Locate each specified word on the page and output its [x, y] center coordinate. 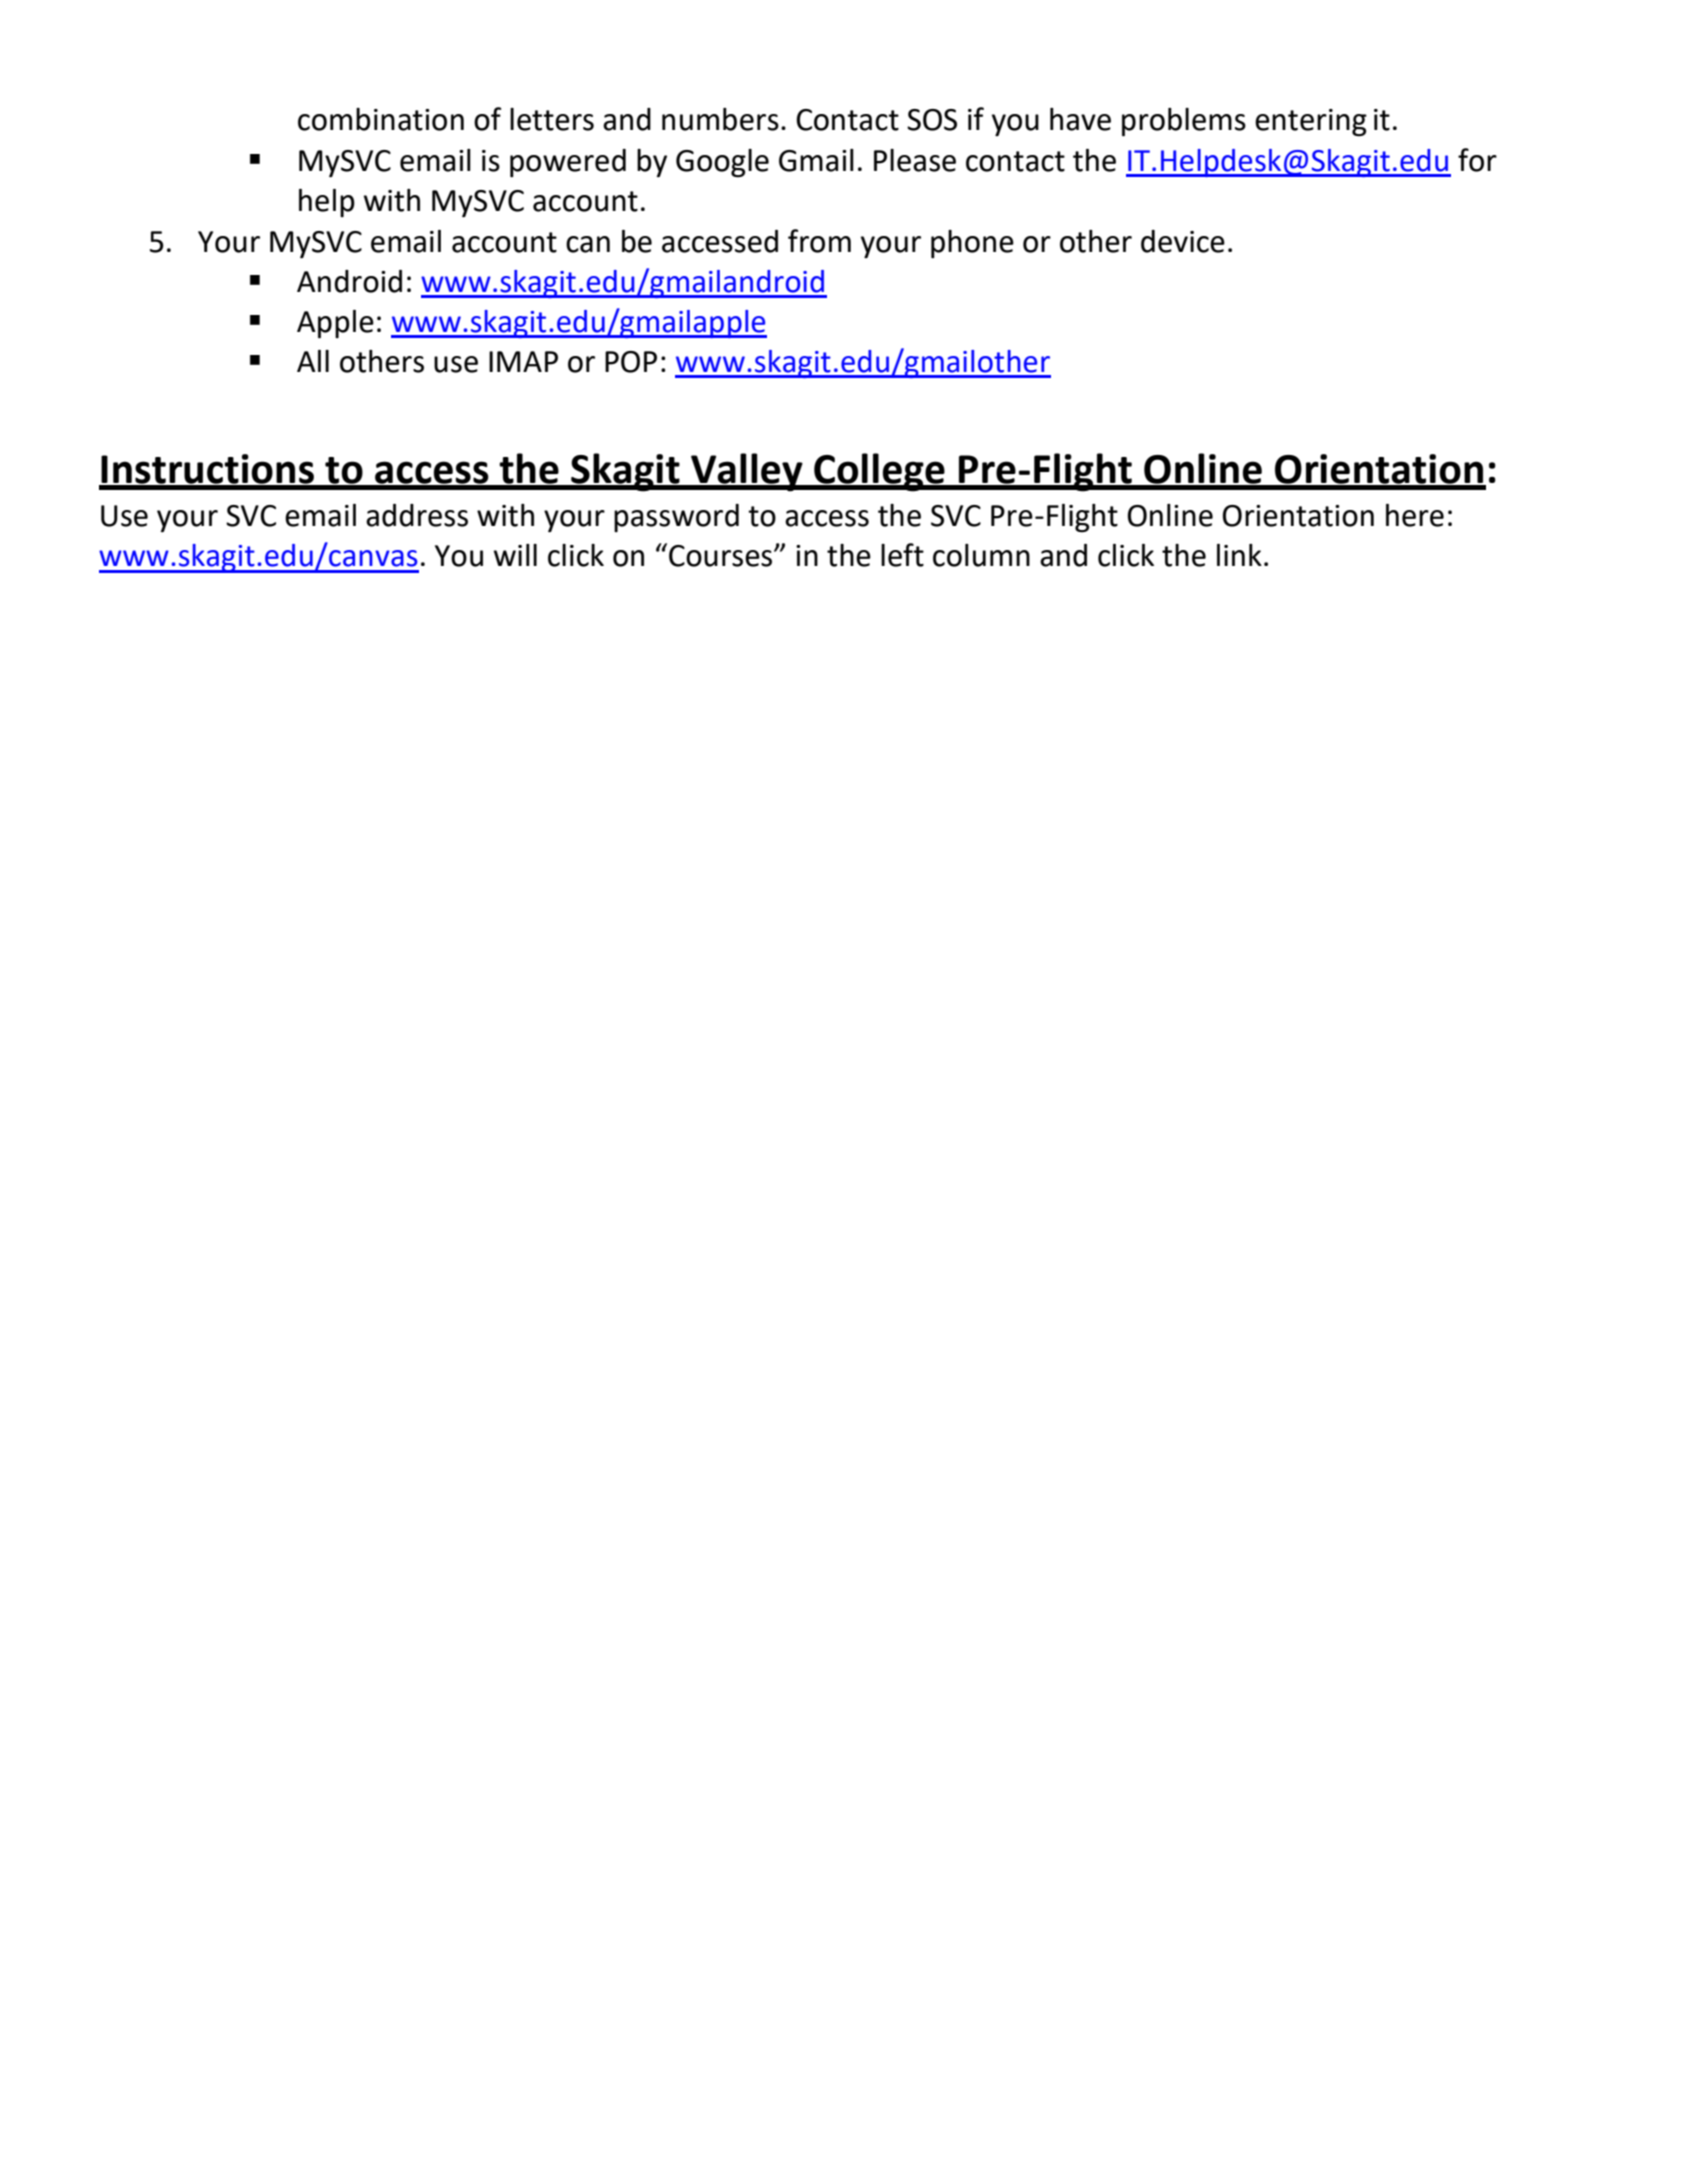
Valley [747, 472]
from [819, 241]
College [879, 472]
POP [631, 362]
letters [552, 119]
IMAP [523, 361]
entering [1311, 123]
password [676, 518]
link [1239, 555]
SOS [932, 120]
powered [568, 163]
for [1477, 160]
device [1183, 241]
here [1415, 515]
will [515, 555]
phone [972, 244]
